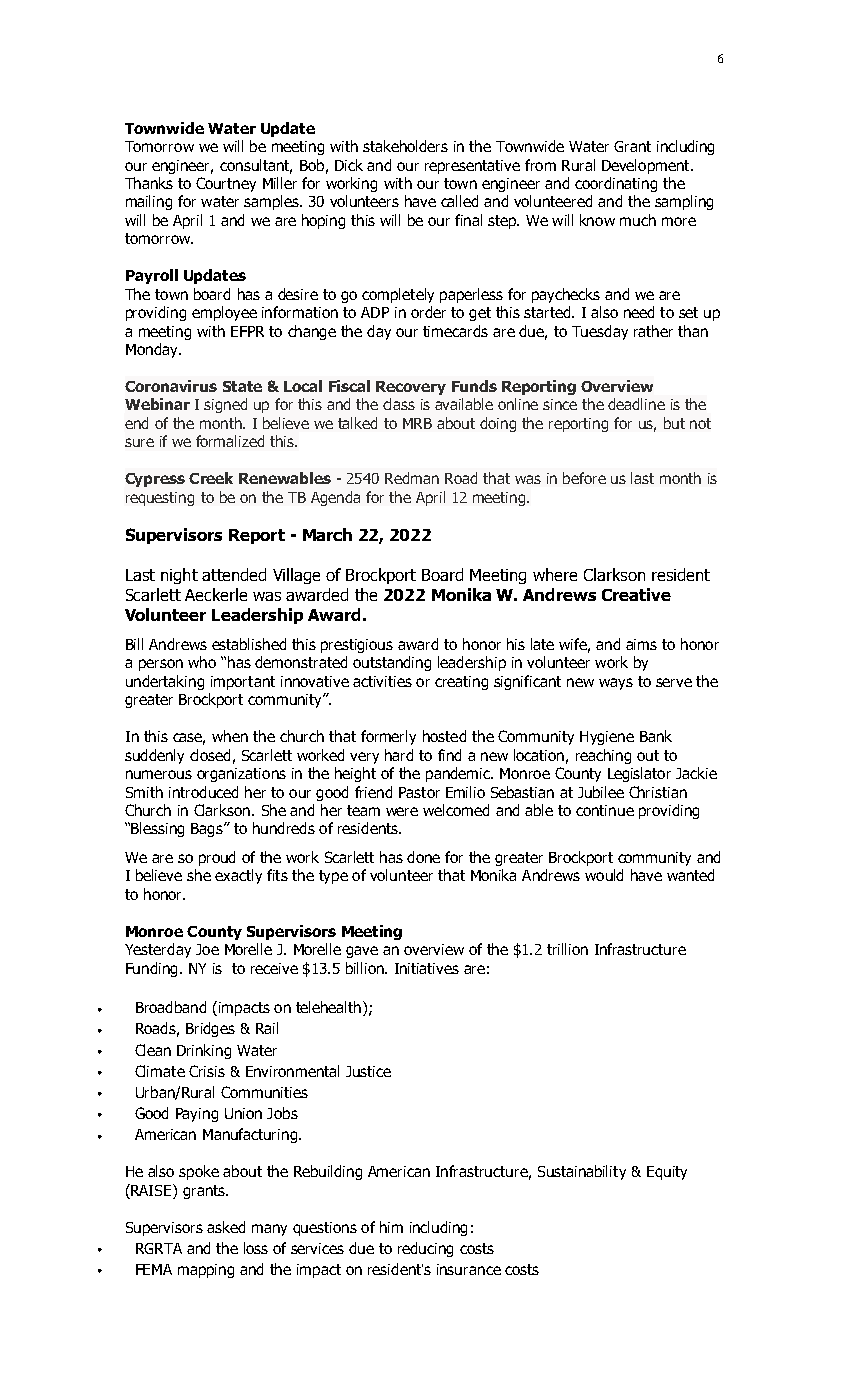 This screenshot has width=849, height=1400. What do you see at coordinates (412, 478) in the screenshot?
I see `Redman` at bounding box center [412, 478].
